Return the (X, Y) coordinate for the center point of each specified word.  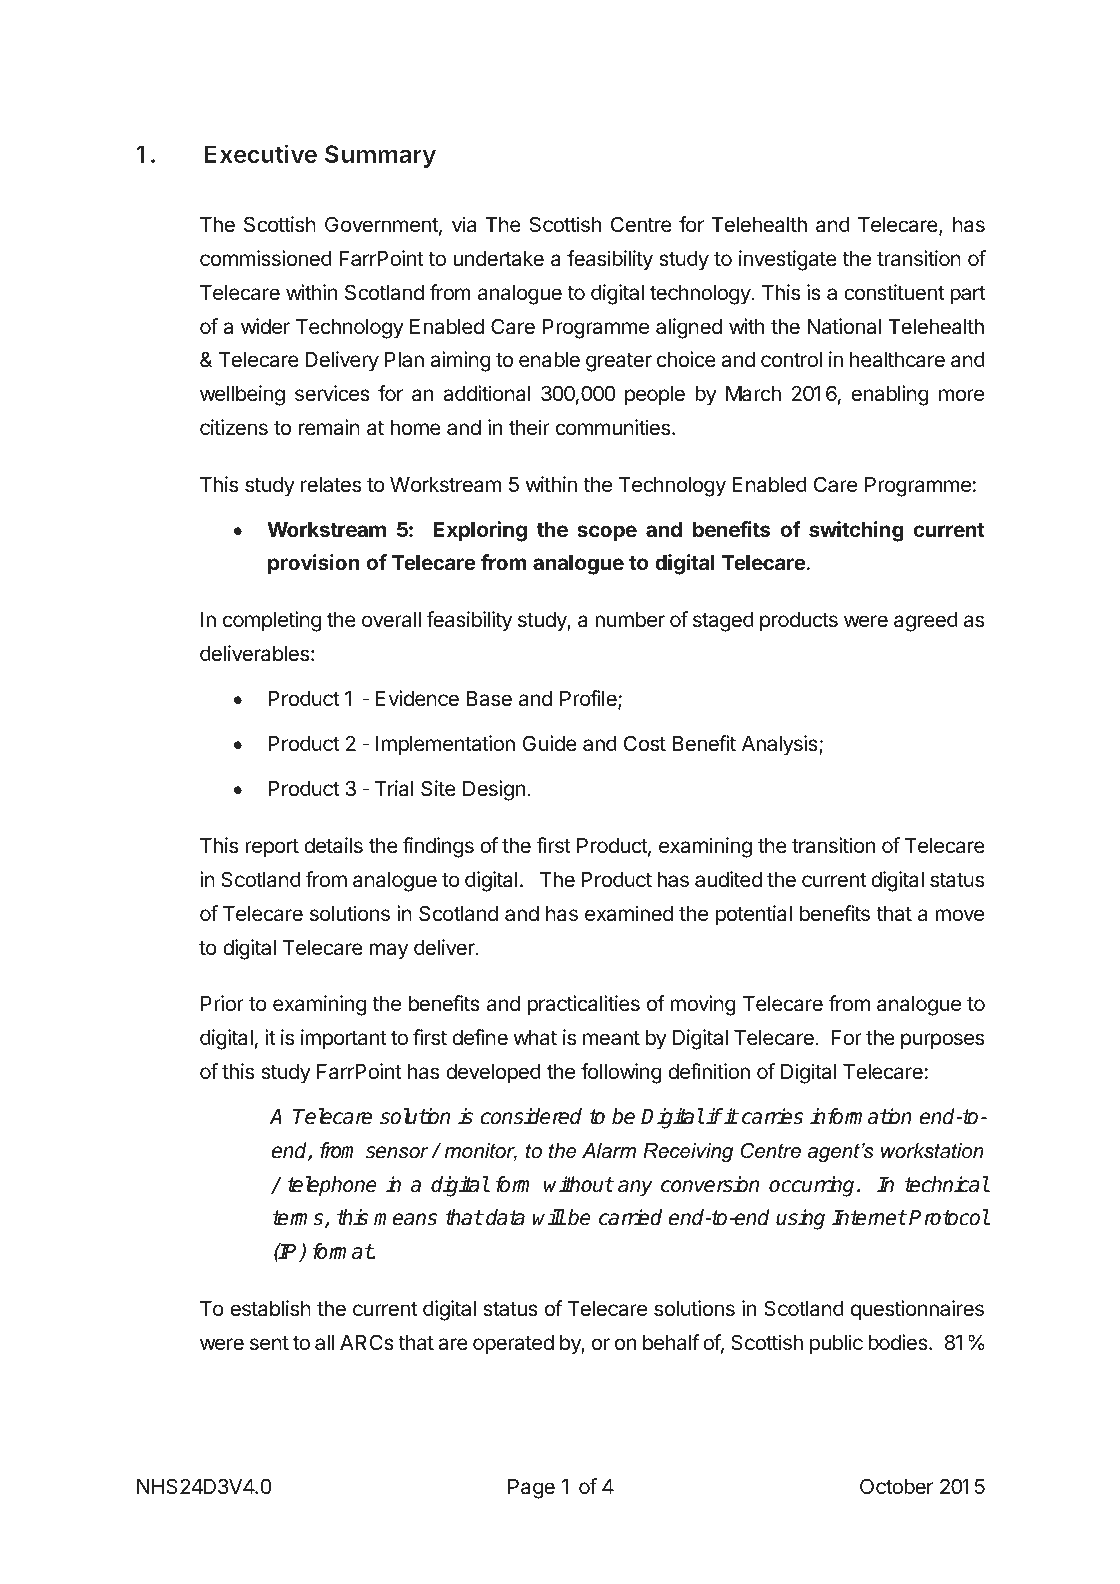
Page (531, 1489)
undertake (498, 259)
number (630, 620)
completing (272, 621)
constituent (894, 292)
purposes (942, 1041)
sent (269, 1343)
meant (611, 1038)
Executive (260, 153)
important (344, 1039)
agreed (926, 622)
